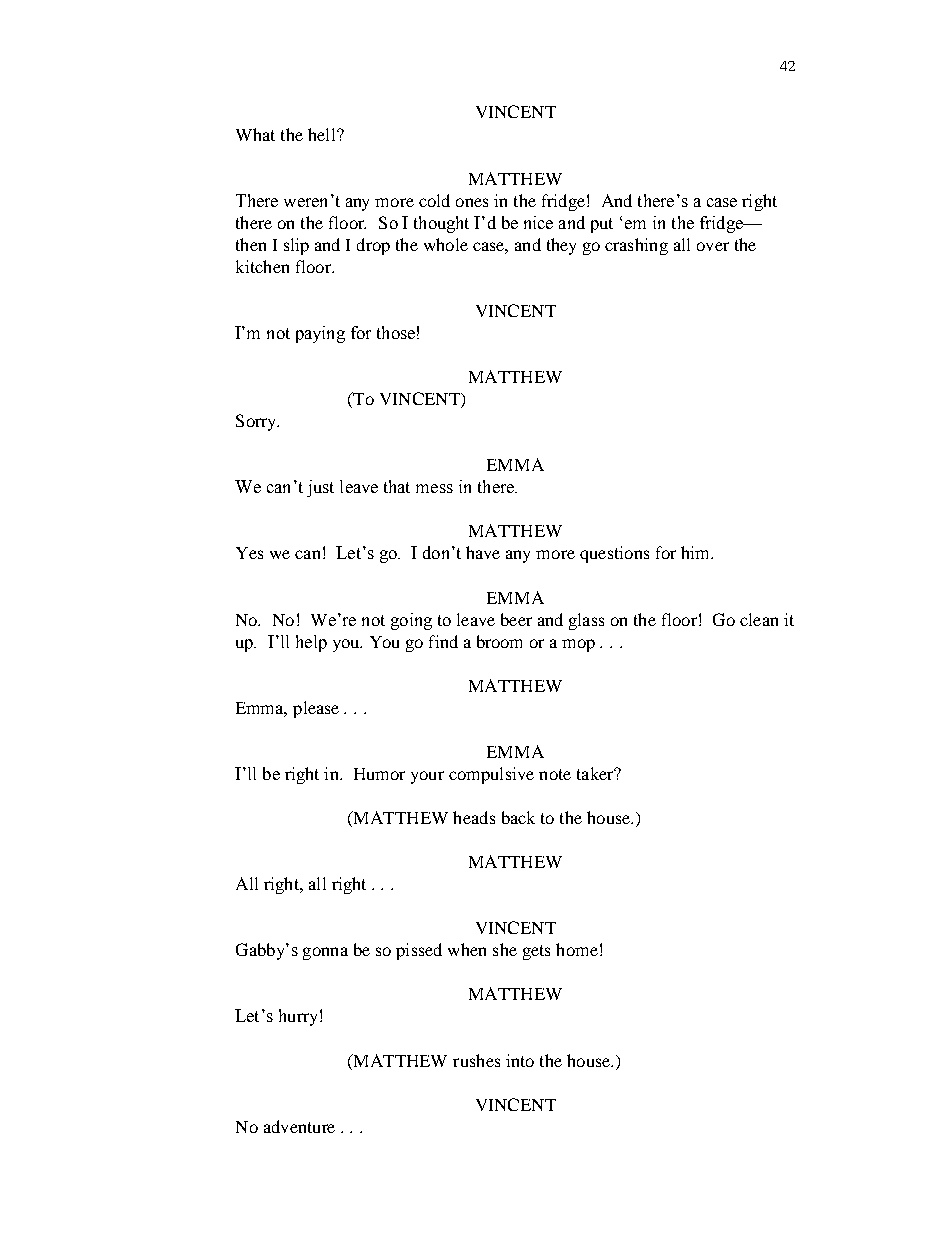 The width and height of the document is (952, 1233). What do you see at coordinates (520, 1060) in the document?
I see `into` at bounding box center [520, 1060].
